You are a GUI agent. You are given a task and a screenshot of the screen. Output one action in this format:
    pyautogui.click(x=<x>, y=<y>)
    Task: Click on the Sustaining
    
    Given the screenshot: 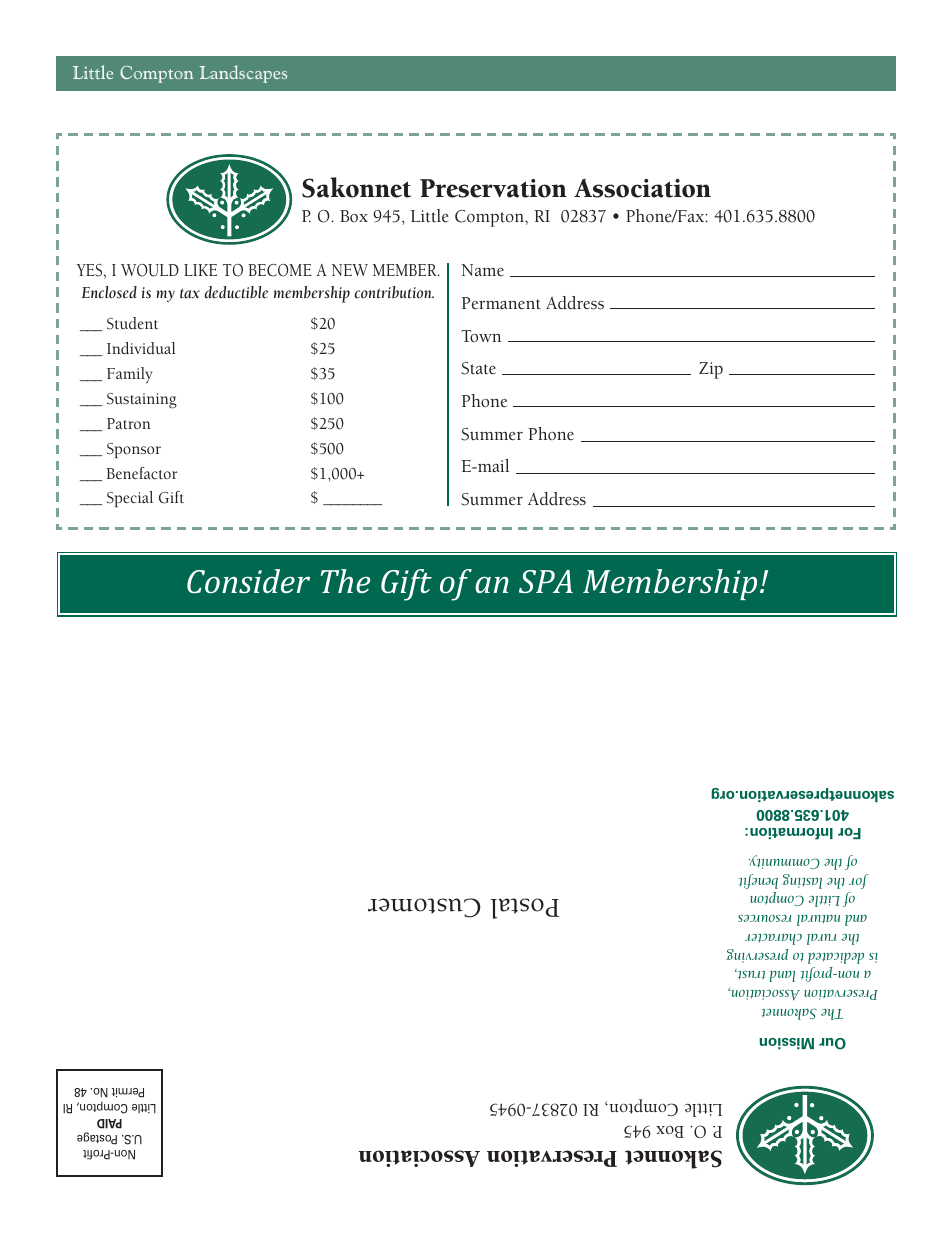 What is the action you would take?
    pyautogui.click(x=142, y=401)
